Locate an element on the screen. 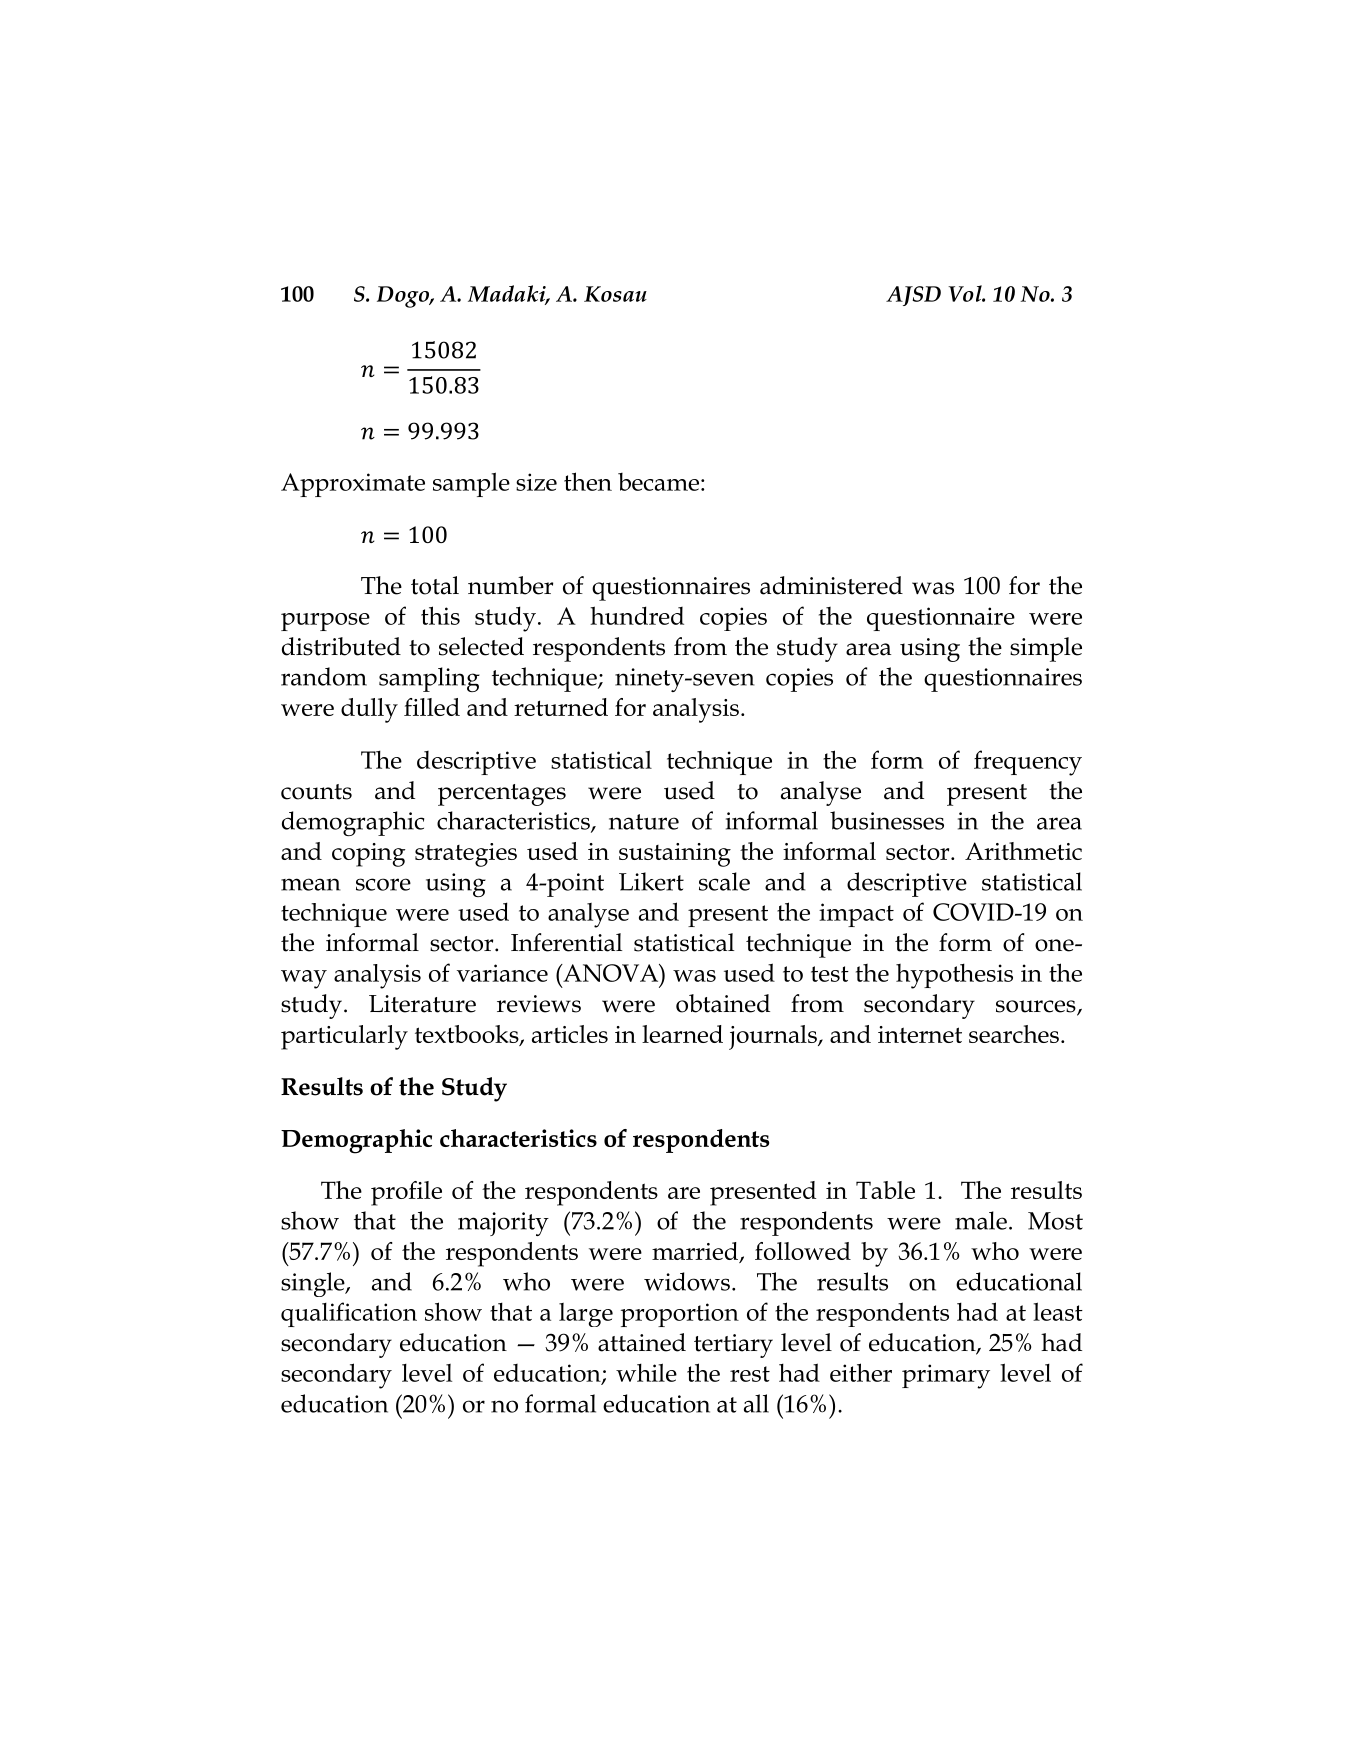  dully is located at coordinates (369, 710).
